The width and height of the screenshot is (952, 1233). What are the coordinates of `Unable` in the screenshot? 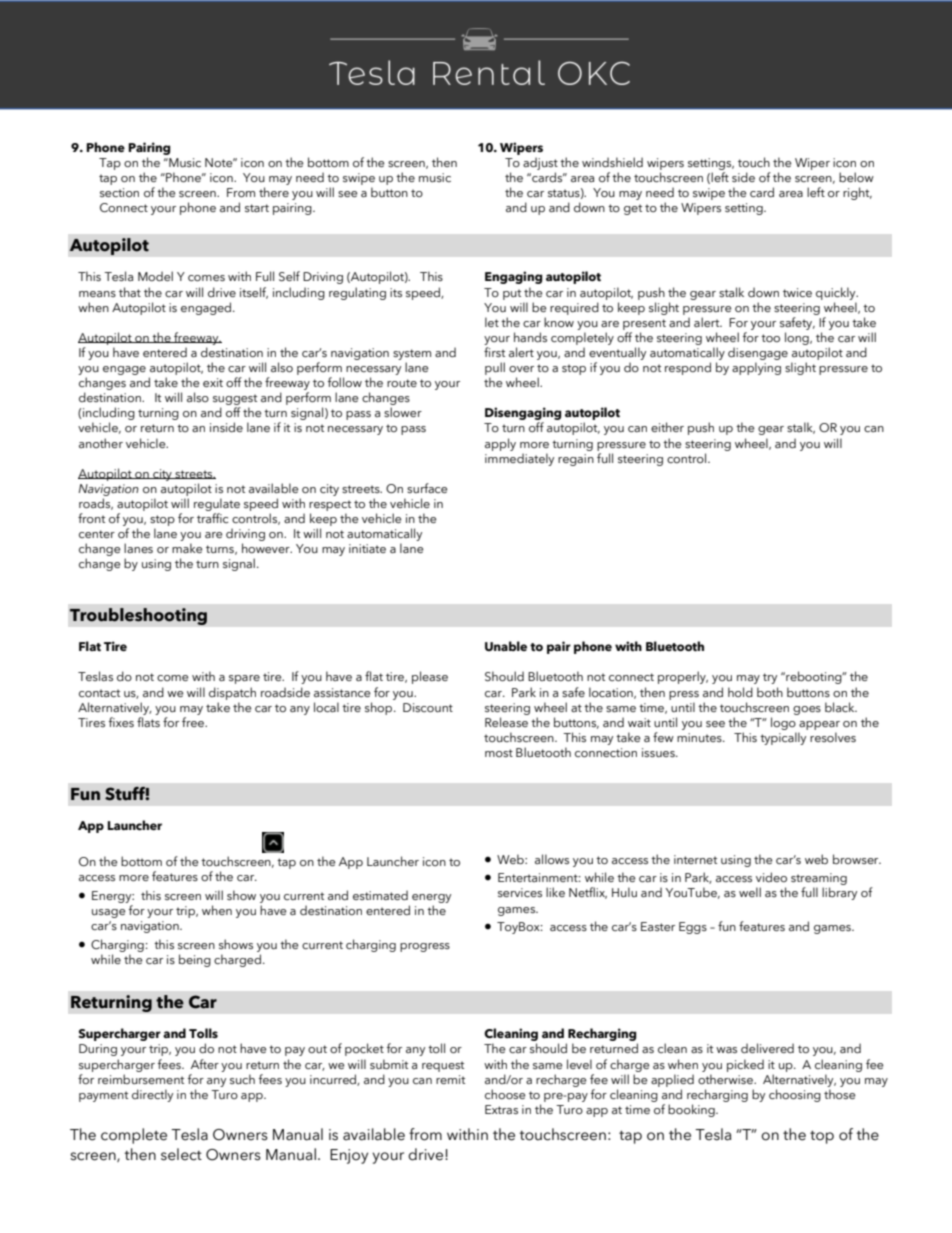 It's located at (506, 646).
